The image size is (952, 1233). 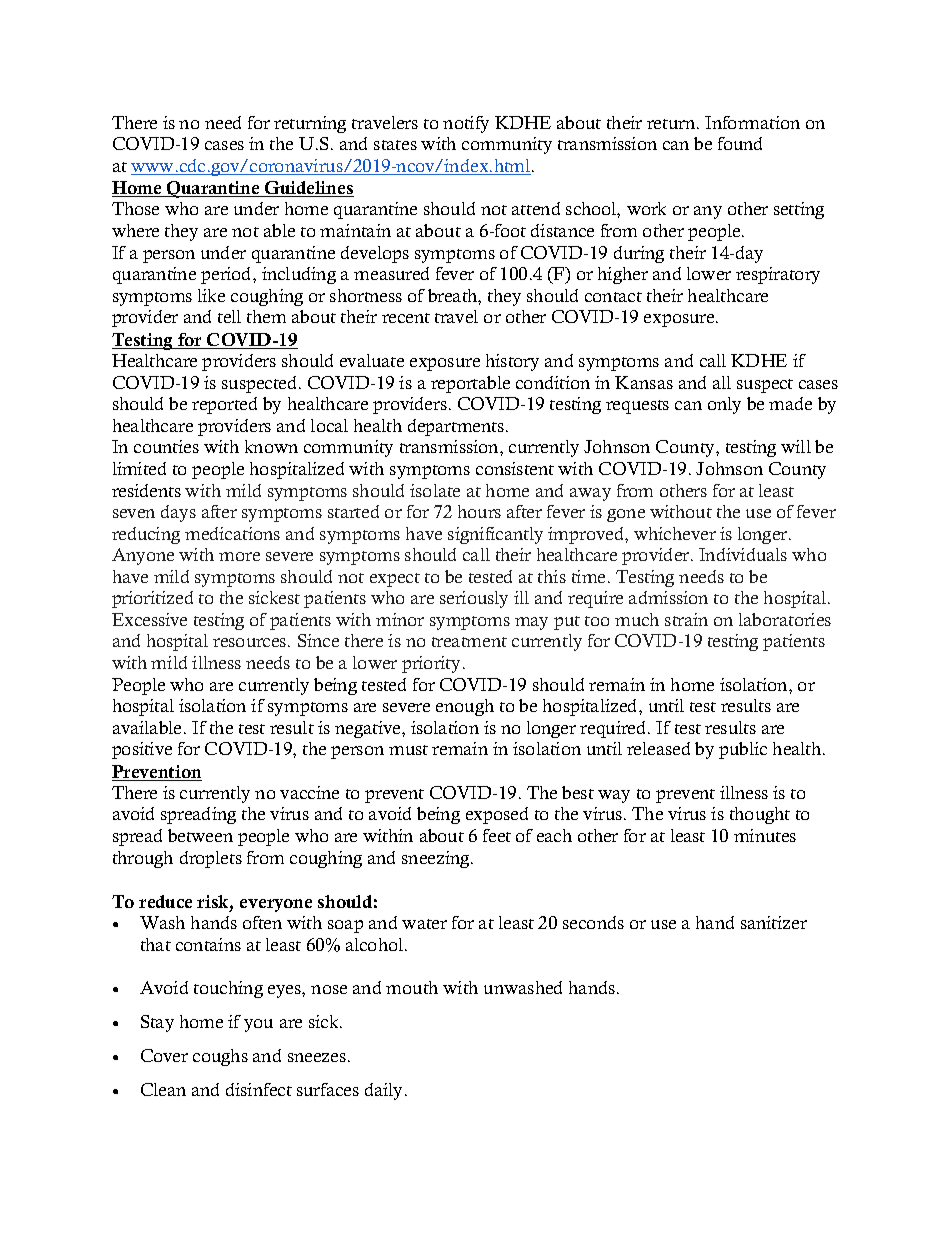 I want to click on found, so click(x=740, y=143).
